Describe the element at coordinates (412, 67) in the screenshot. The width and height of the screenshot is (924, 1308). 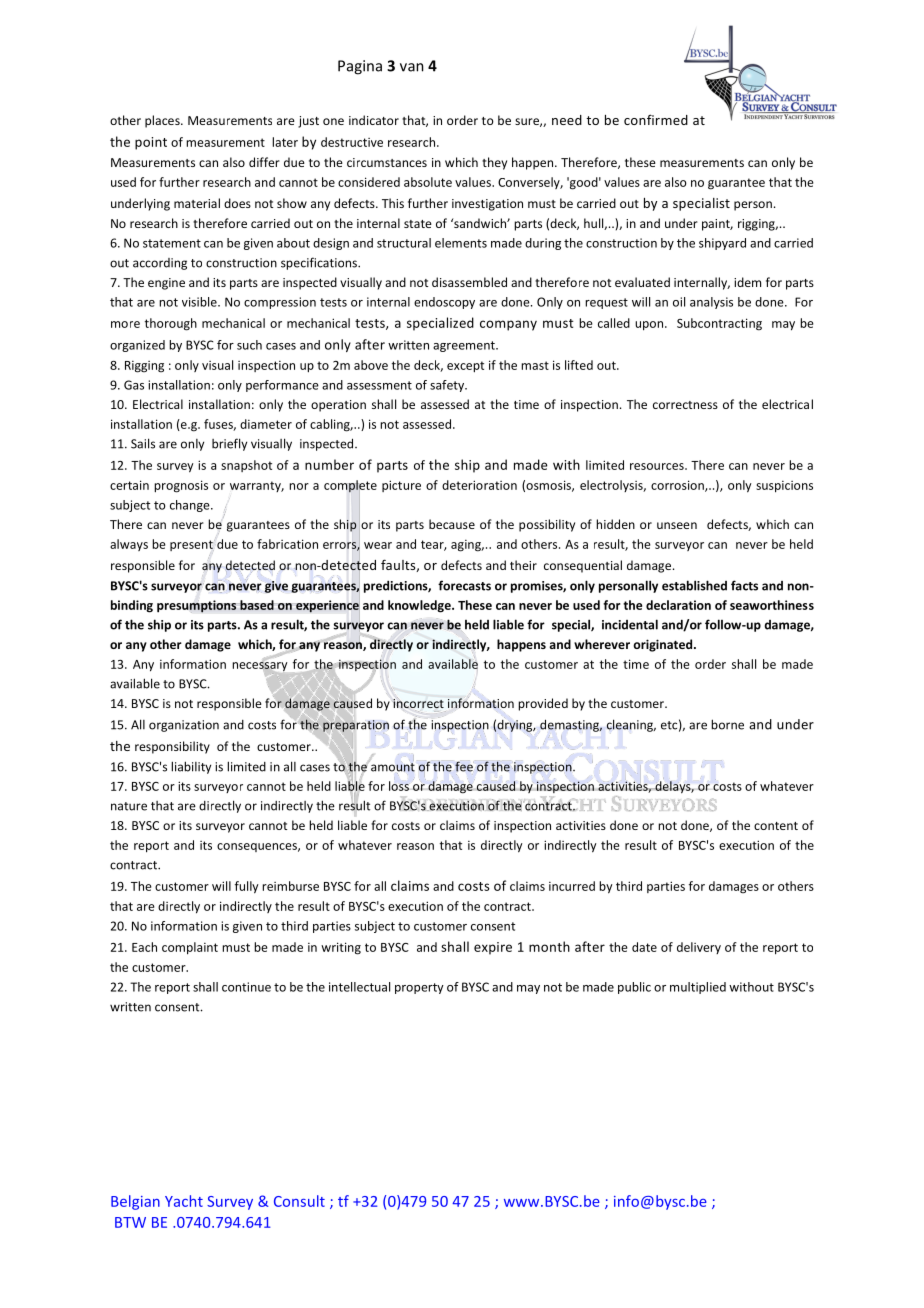
I see `van` at that location.
